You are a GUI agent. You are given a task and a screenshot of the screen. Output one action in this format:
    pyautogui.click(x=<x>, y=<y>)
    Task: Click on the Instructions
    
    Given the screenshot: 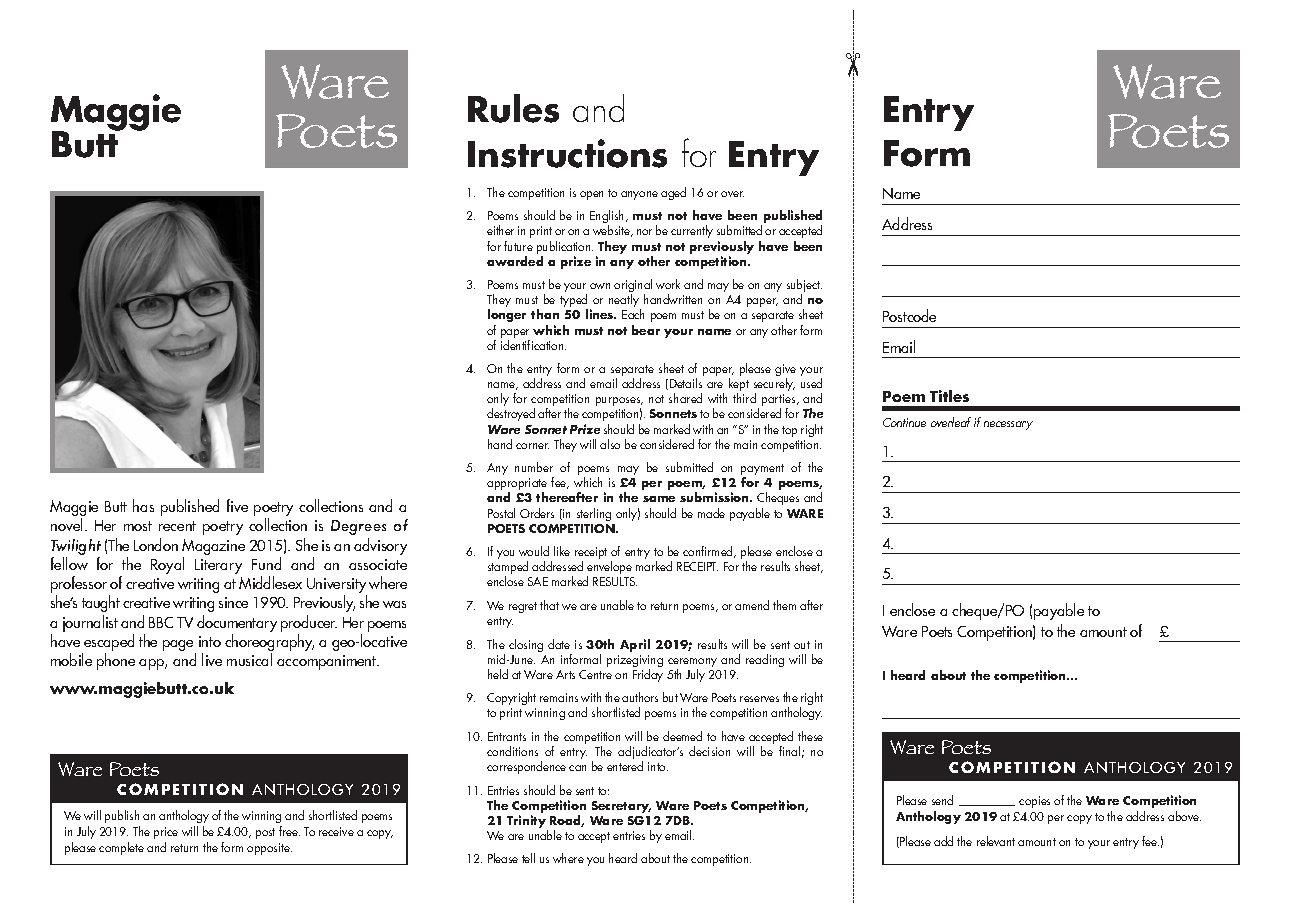 What is the action you would take?
    pyautogui.click(x=567, y=153)
